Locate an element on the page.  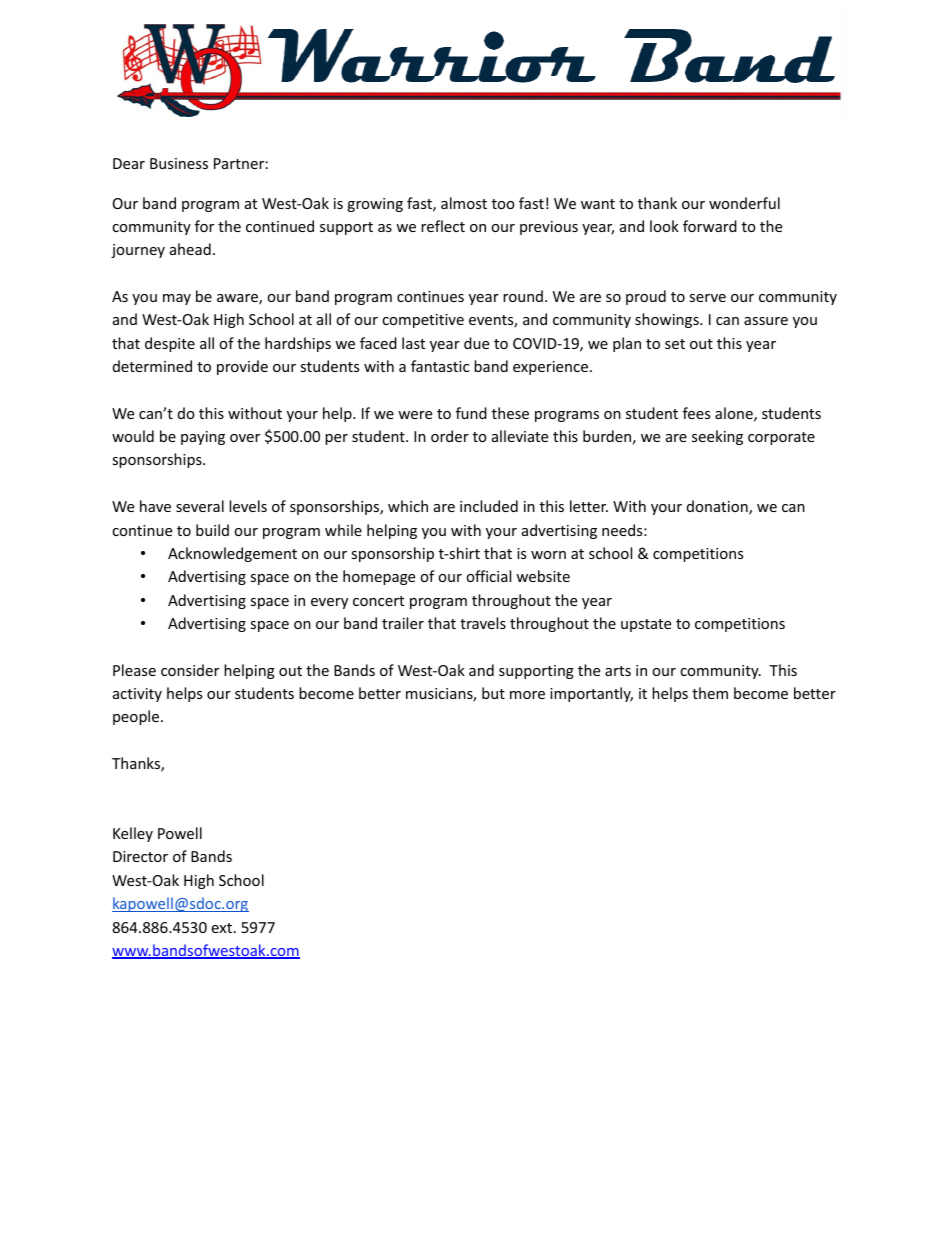
despite is located at coordinates (170, 344).
